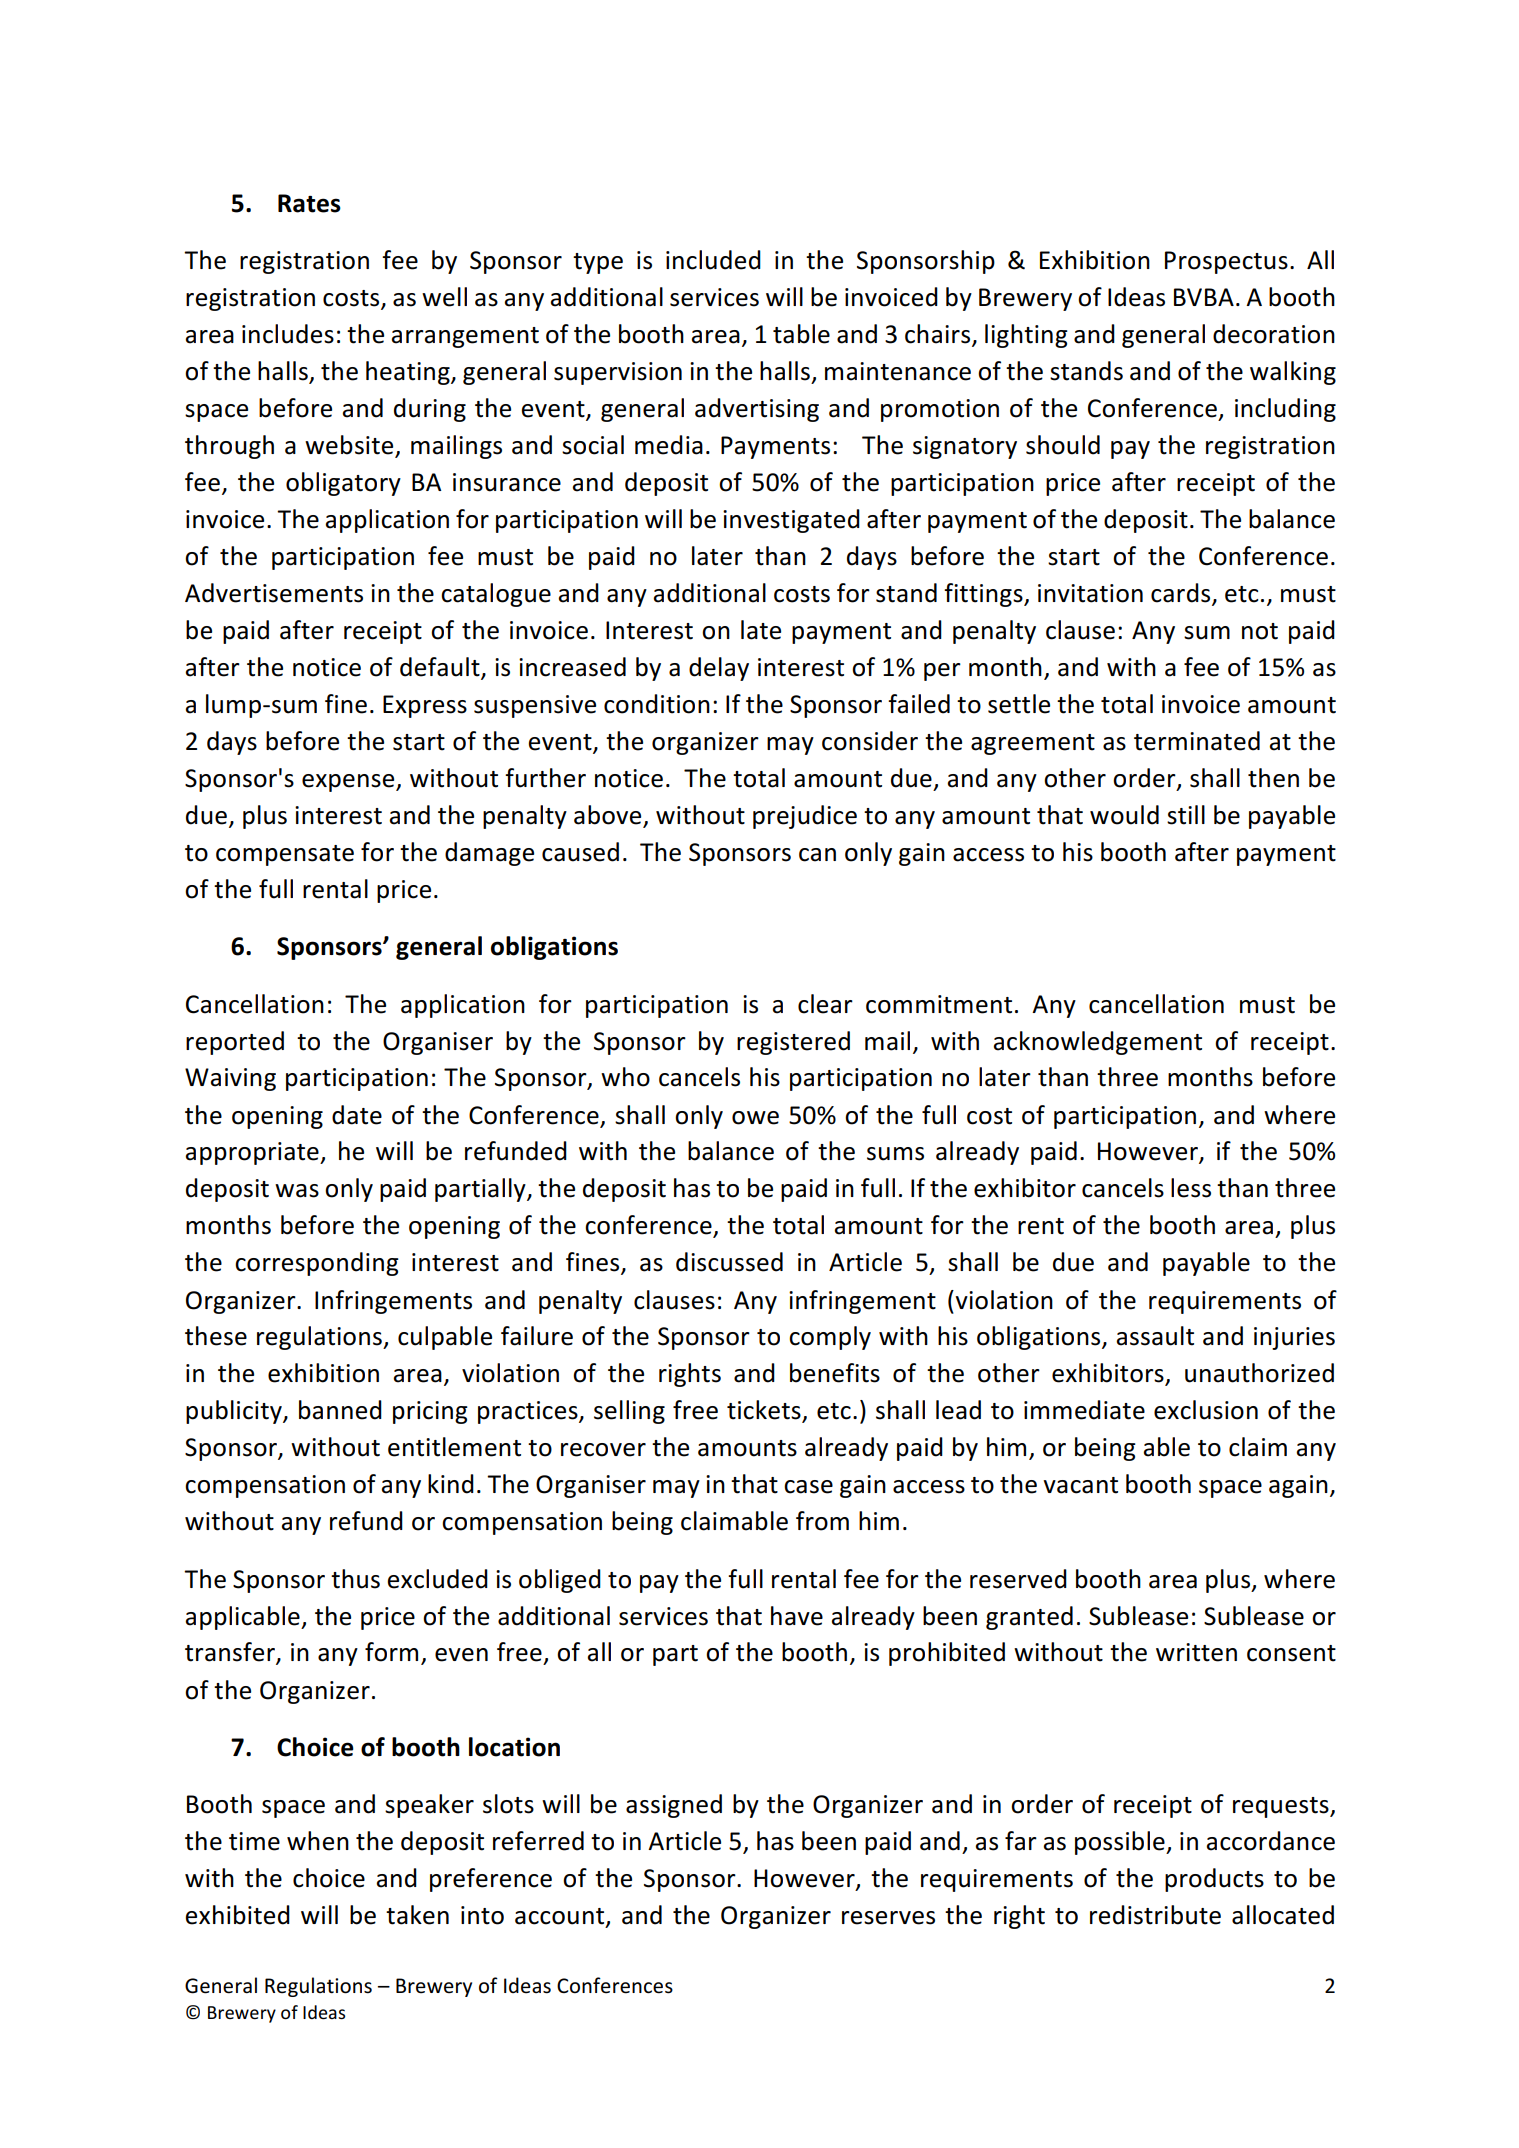  I want to click on corresponding, so click(317, 1264).
